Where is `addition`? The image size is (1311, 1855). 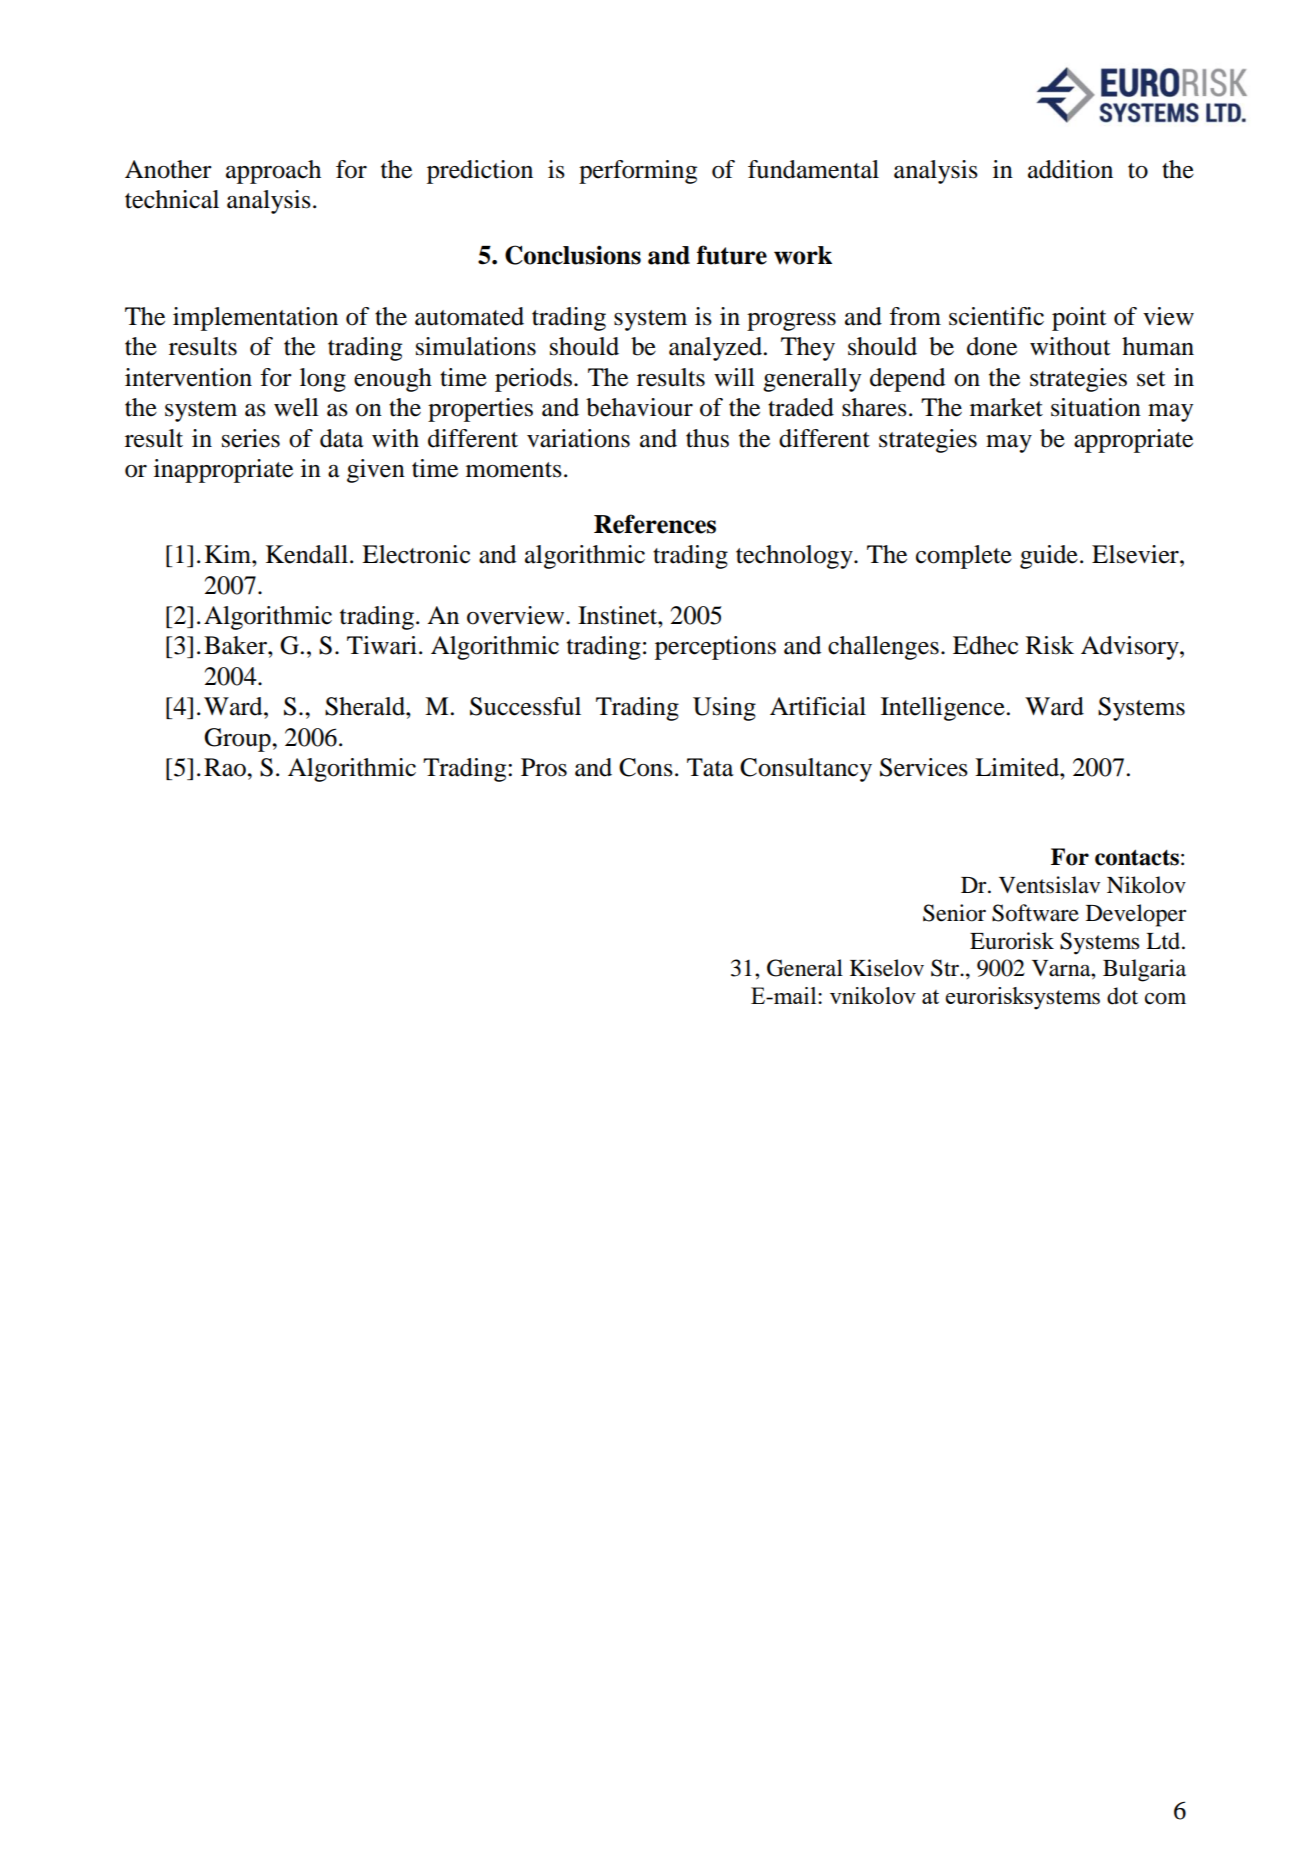 addition is located at coordinates (1070, 169).
